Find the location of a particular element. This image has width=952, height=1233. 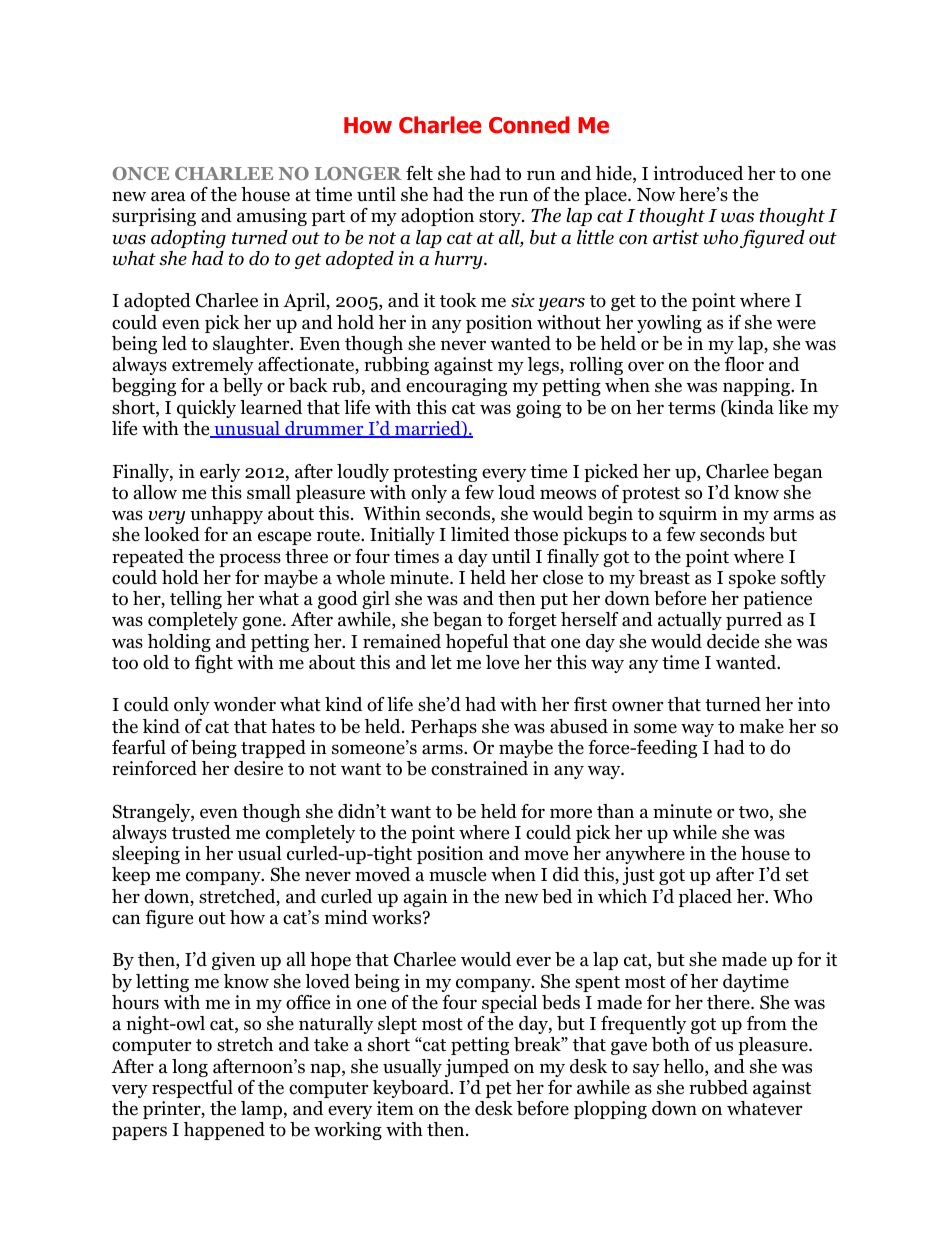

telling is located at coordinates (196, 600).
